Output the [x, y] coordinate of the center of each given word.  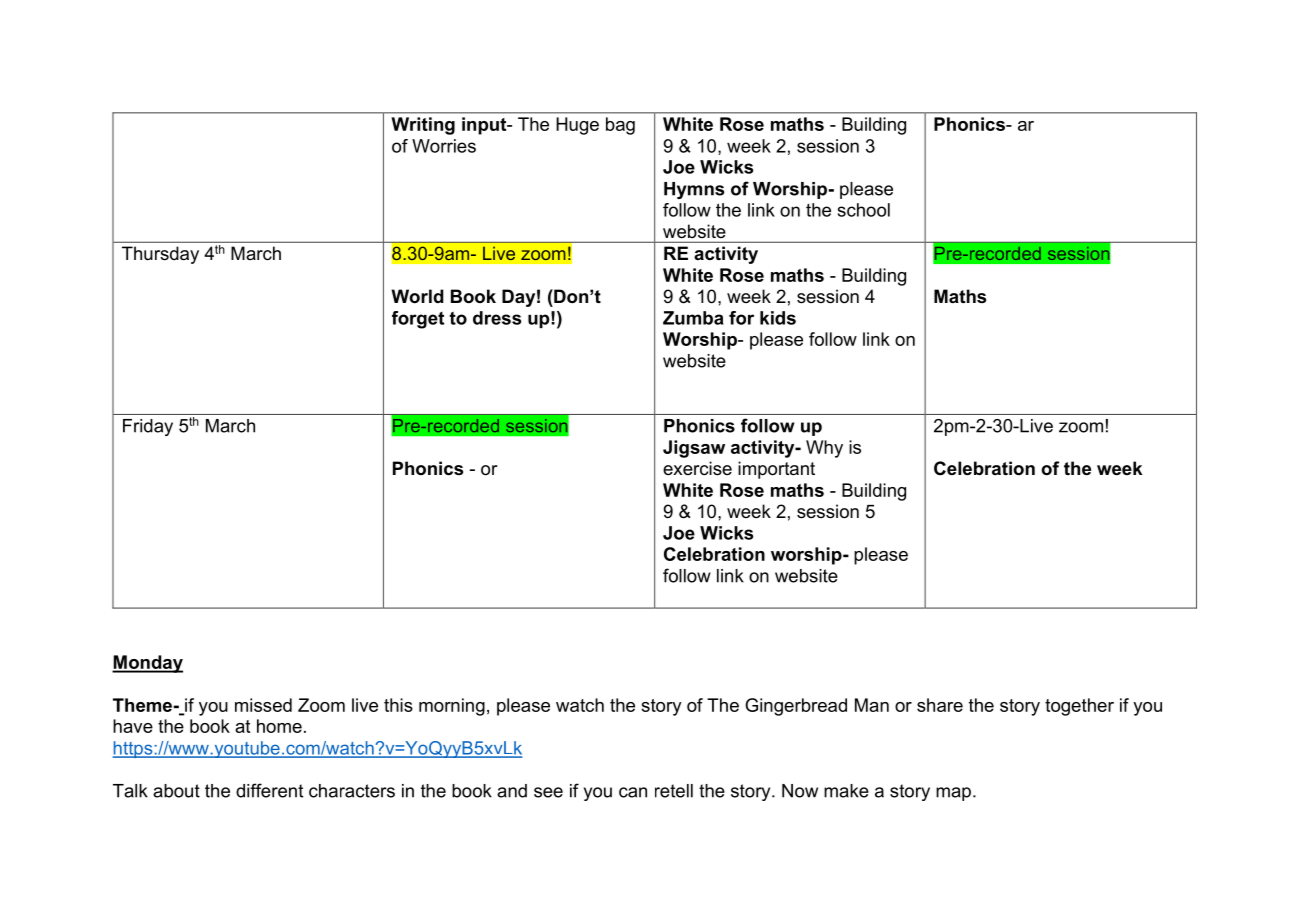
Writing [423, 126]
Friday [148, 427]
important [776, 470]
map [953, 794]
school [864, 210]
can [633, 792]
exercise [697, 468]
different [269, 790]
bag [620, 126]
